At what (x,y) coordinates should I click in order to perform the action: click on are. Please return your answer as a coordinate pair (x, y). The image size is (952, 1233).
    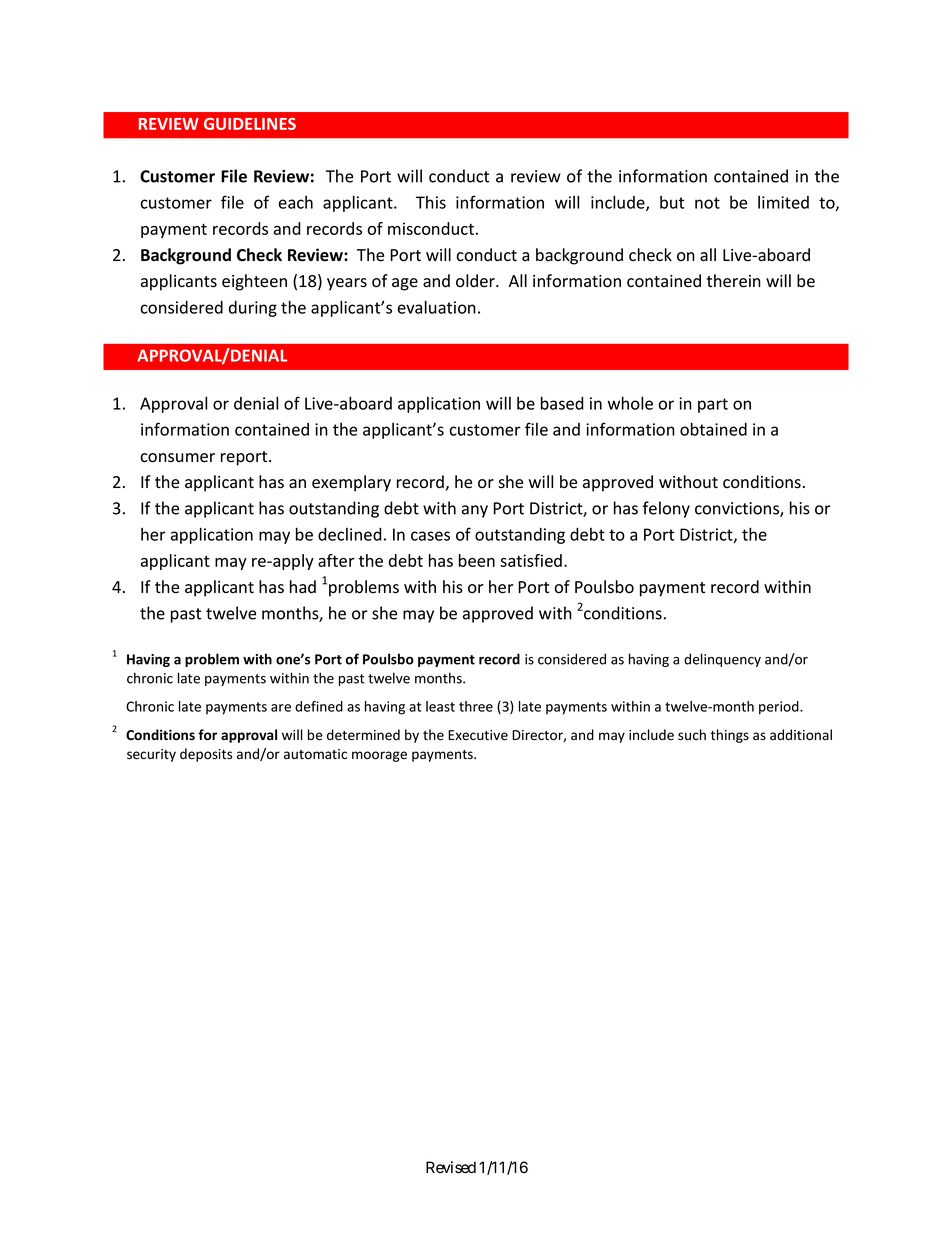
    Looking at the image, I should click on (281, 708).
